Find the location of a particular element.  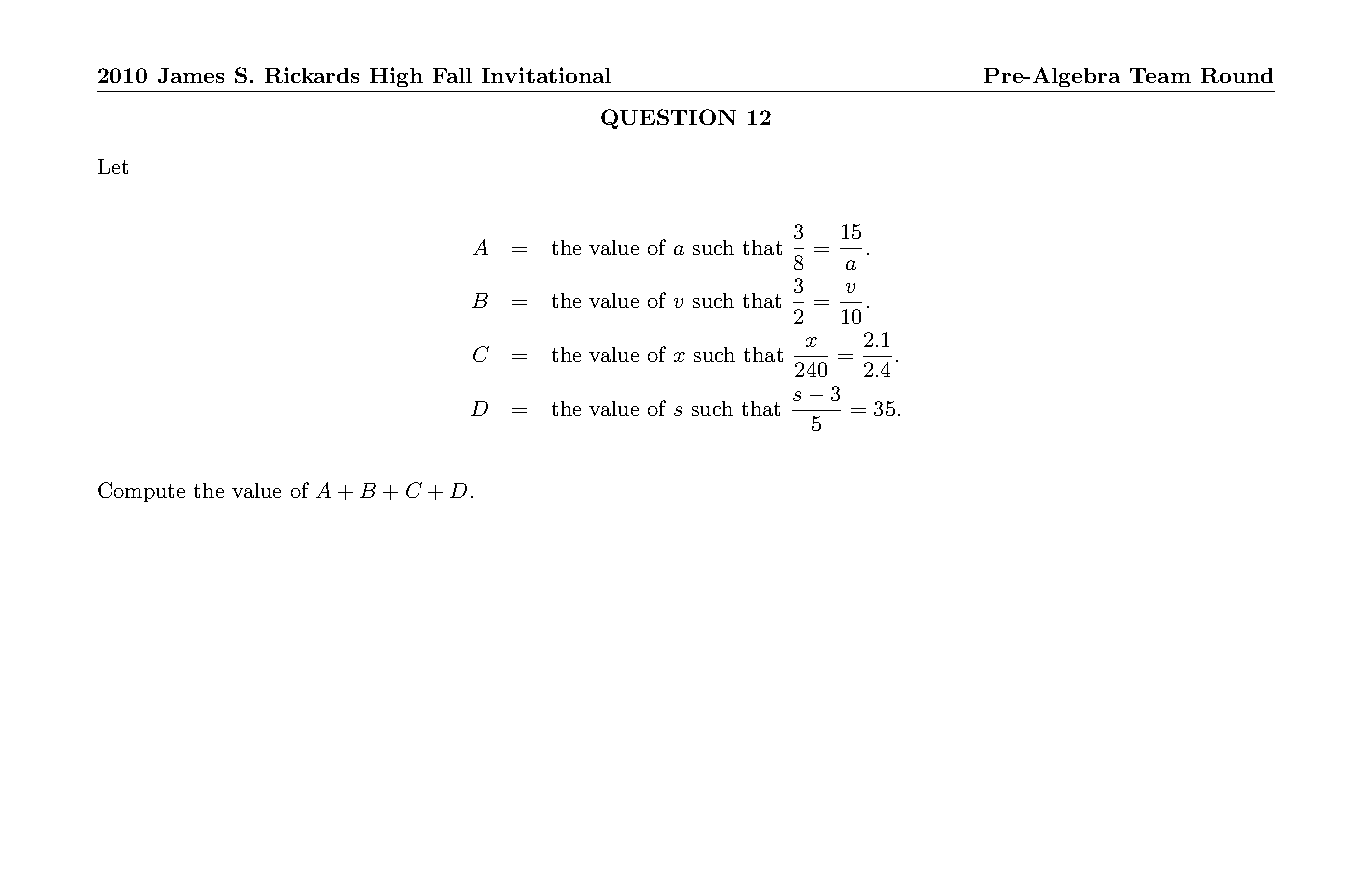

Round is located at coordinates (1237, 75).
